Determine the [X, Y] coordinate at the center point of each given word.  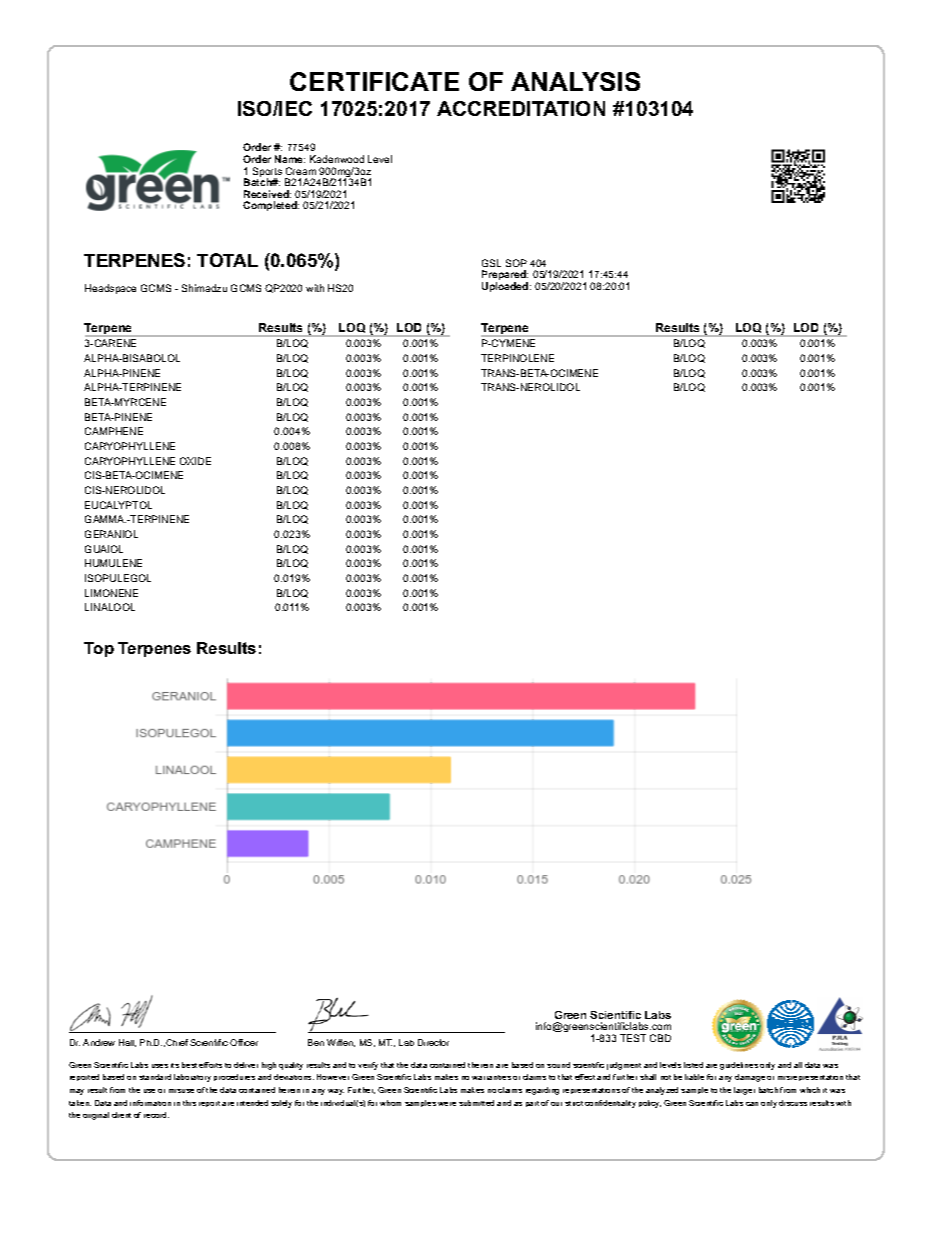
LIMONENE [111, 593]
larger [744, 1091]
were [447, 1104]
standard [155, 1077]
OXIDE [195, 461]
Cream [301, 171]
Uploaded [506, 287]
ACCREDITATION [521, 108]
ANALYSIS [575, 81]
